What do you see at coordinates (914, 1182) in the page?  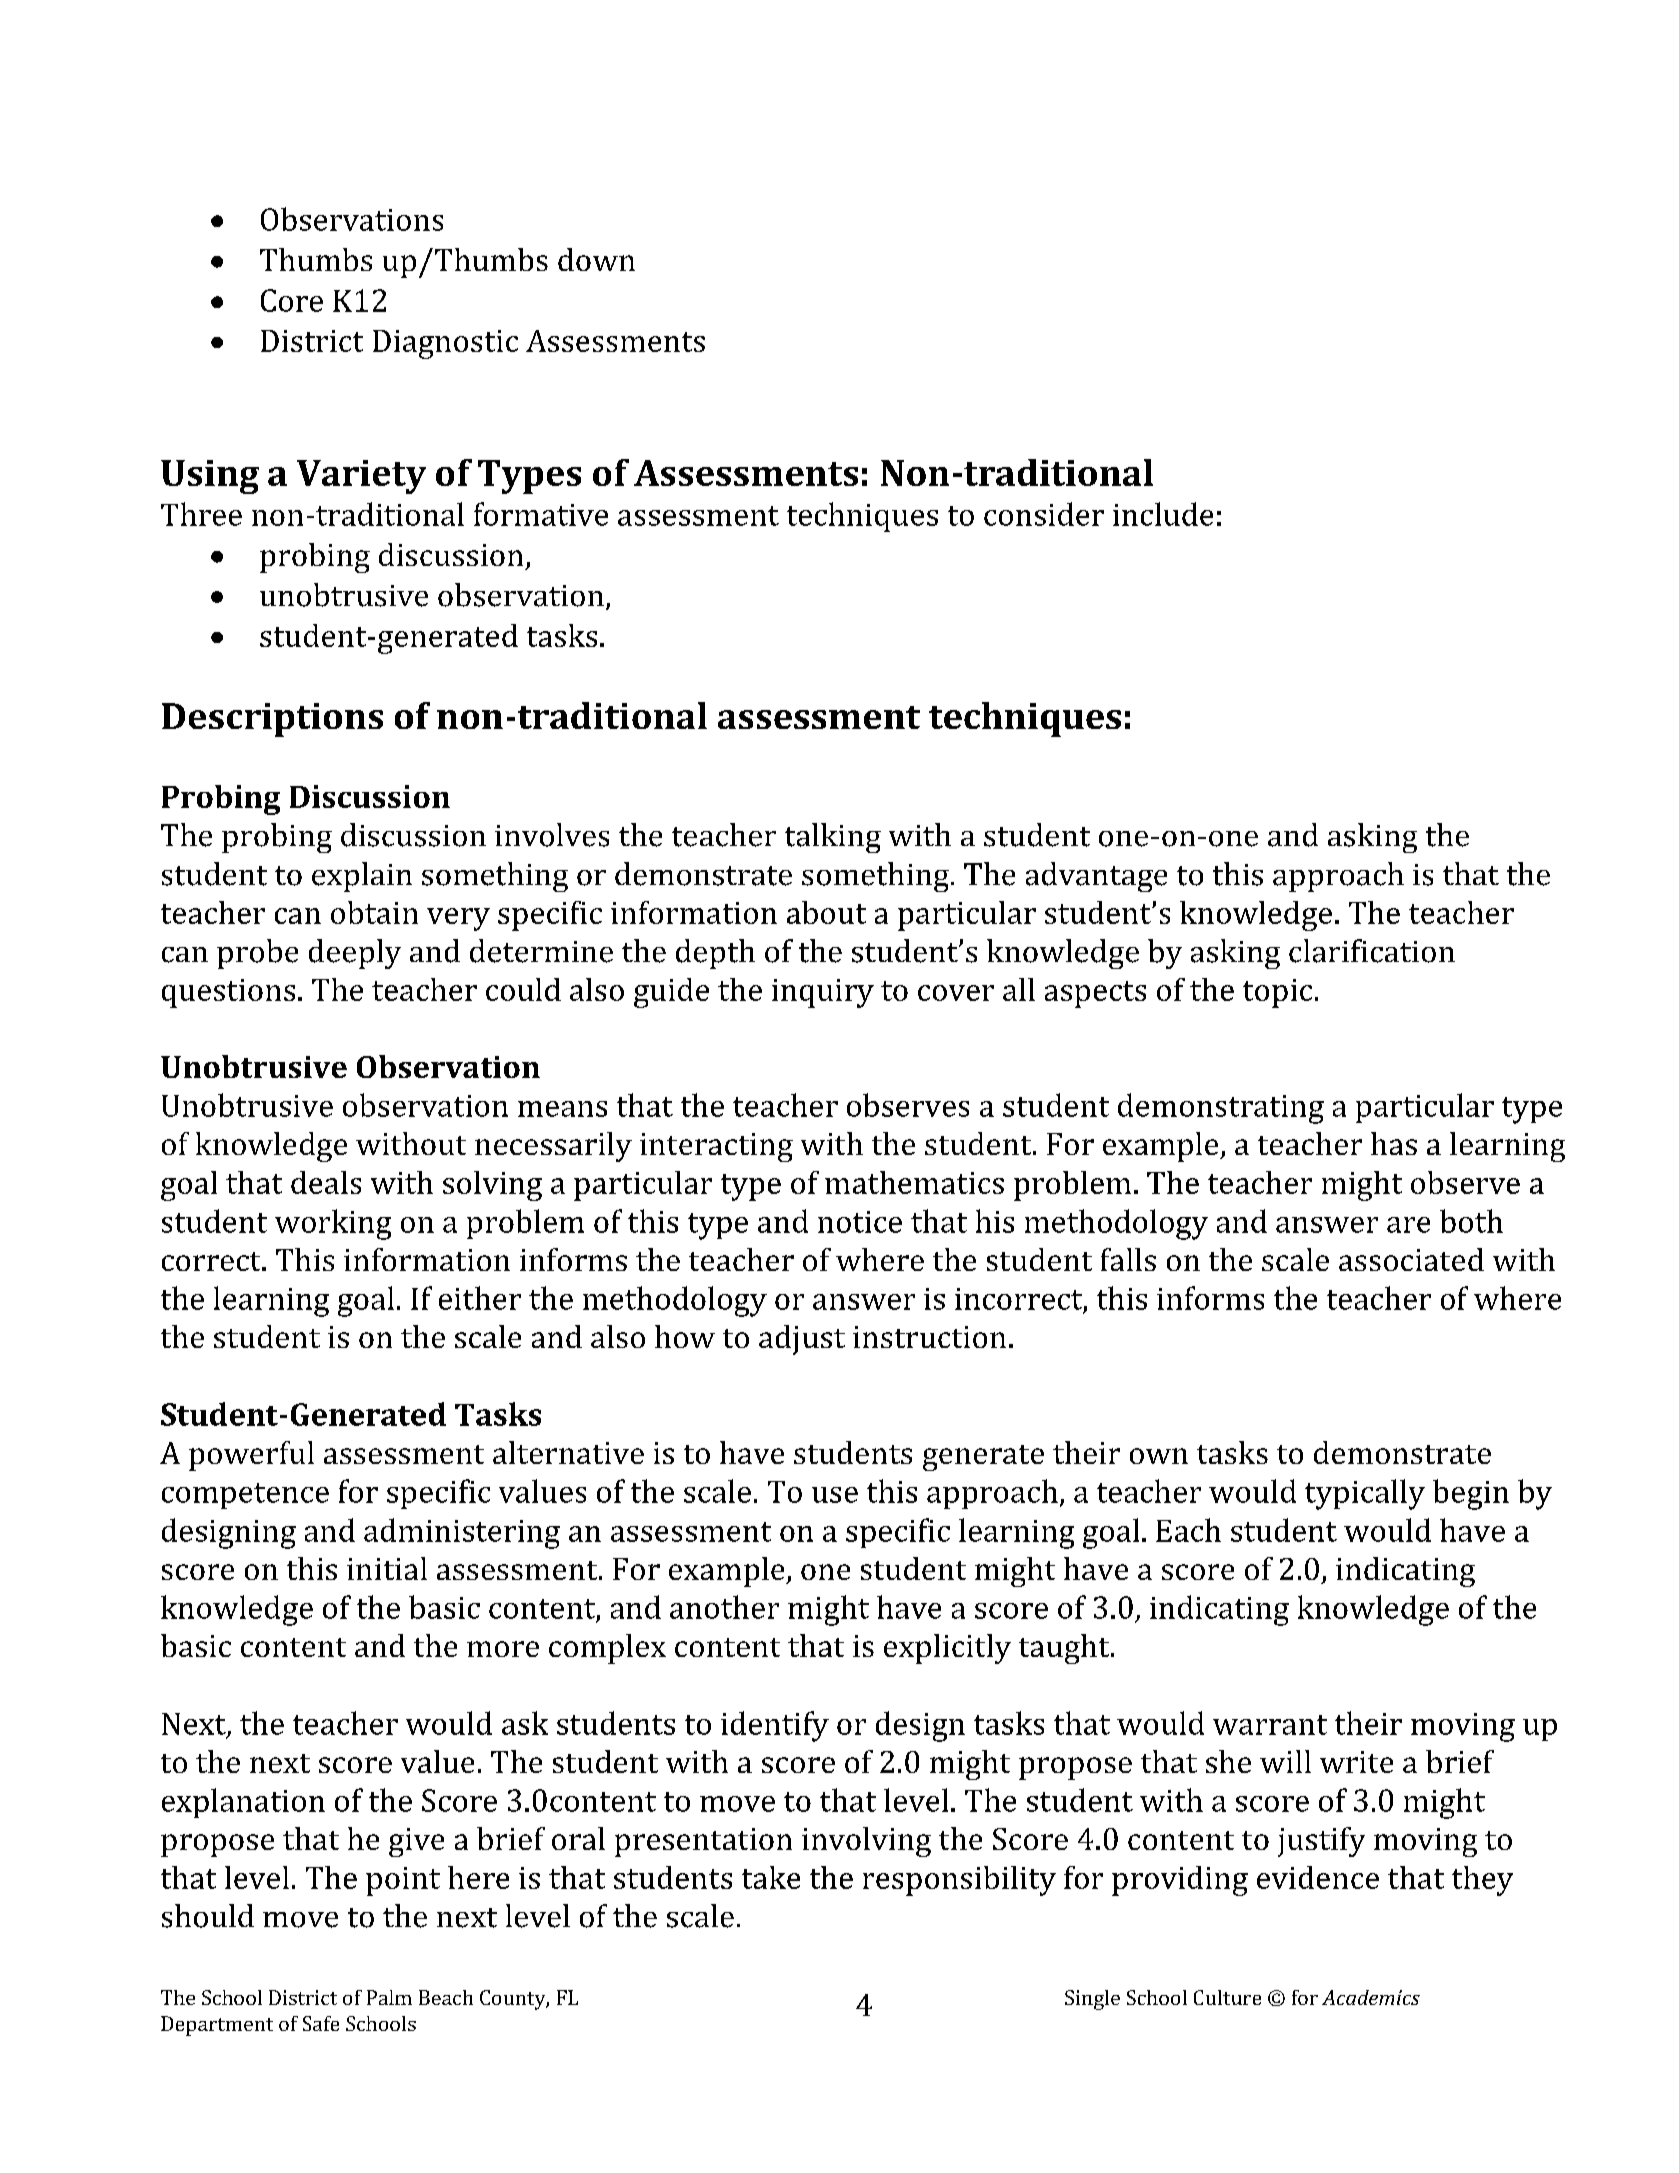 I see `mathematics` at bounding box center [914, 1182].
